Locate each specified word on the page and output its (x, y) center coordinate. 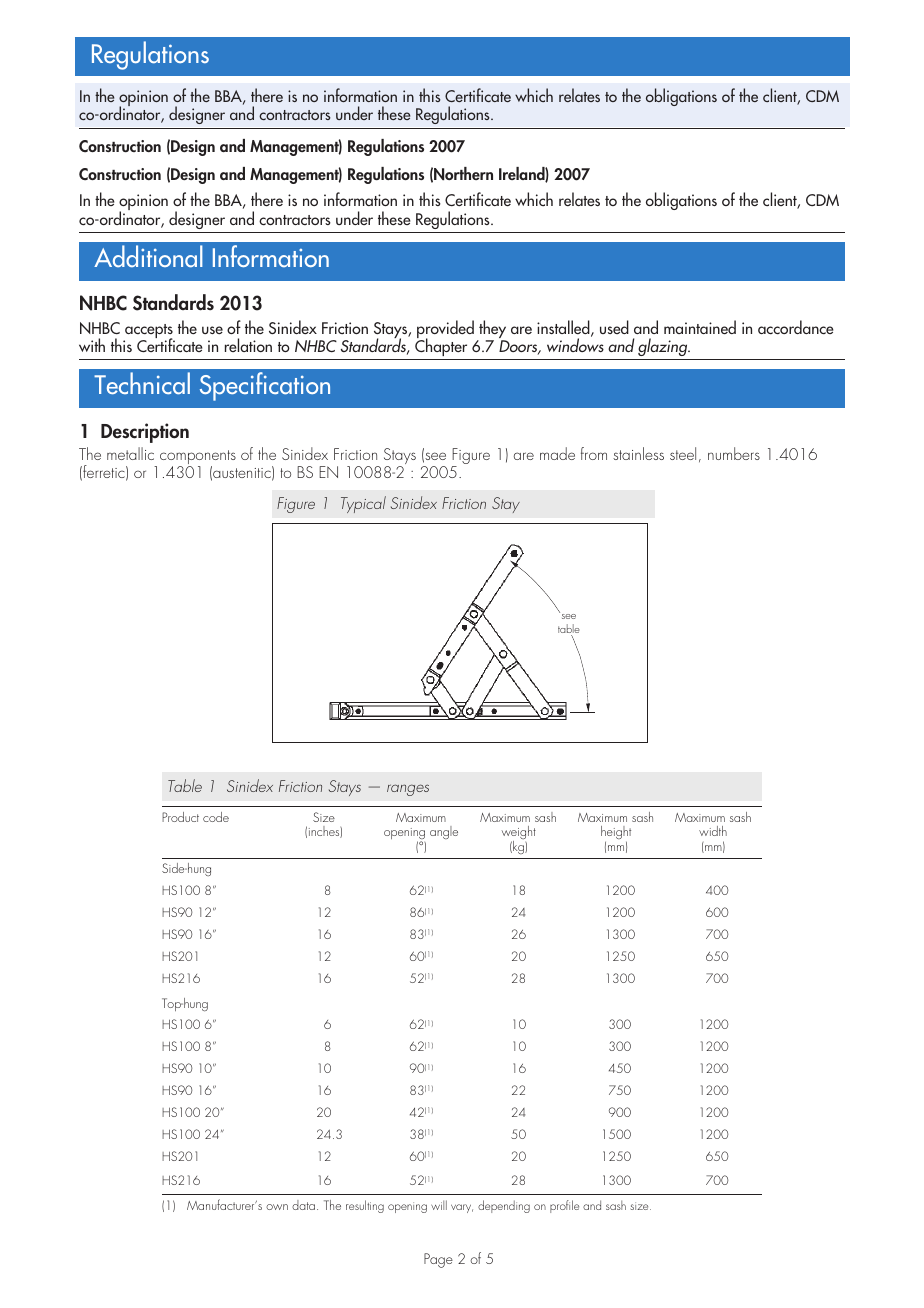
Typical (363, 504)
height (616, 834)
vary (462, 1208)
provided (445, 330)
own (277, 1207)
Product (180, 817)
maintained (700, 327)
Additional (148, 256)
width (713, 831)
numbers (734, 453)
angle (444, 832)
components (198, 458)
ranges (408, 790)
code (216, 817)
